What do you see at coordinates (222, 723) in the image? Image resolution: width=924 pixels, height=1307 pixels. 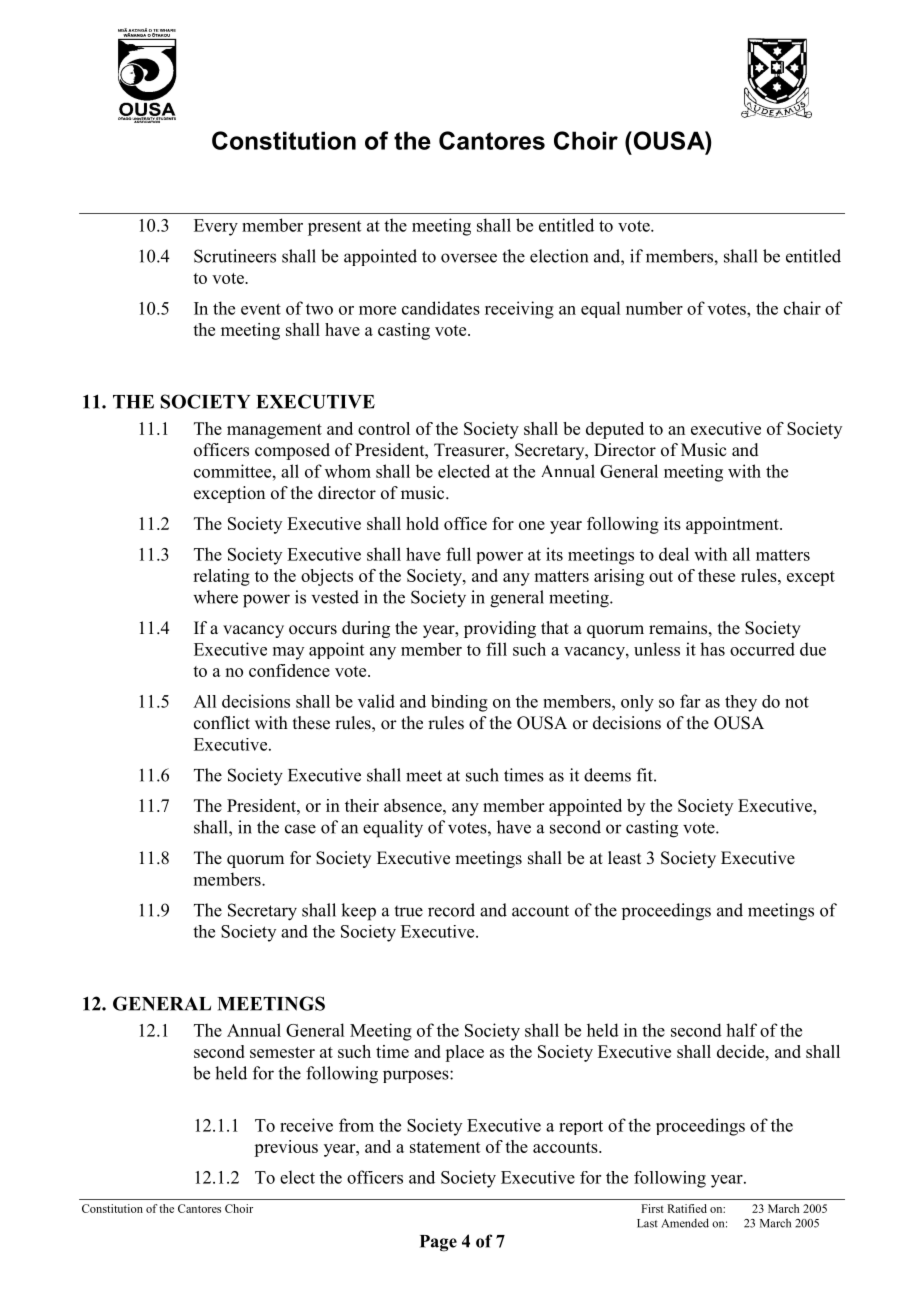 I see `conflict` at bounding box center [222, 723].
